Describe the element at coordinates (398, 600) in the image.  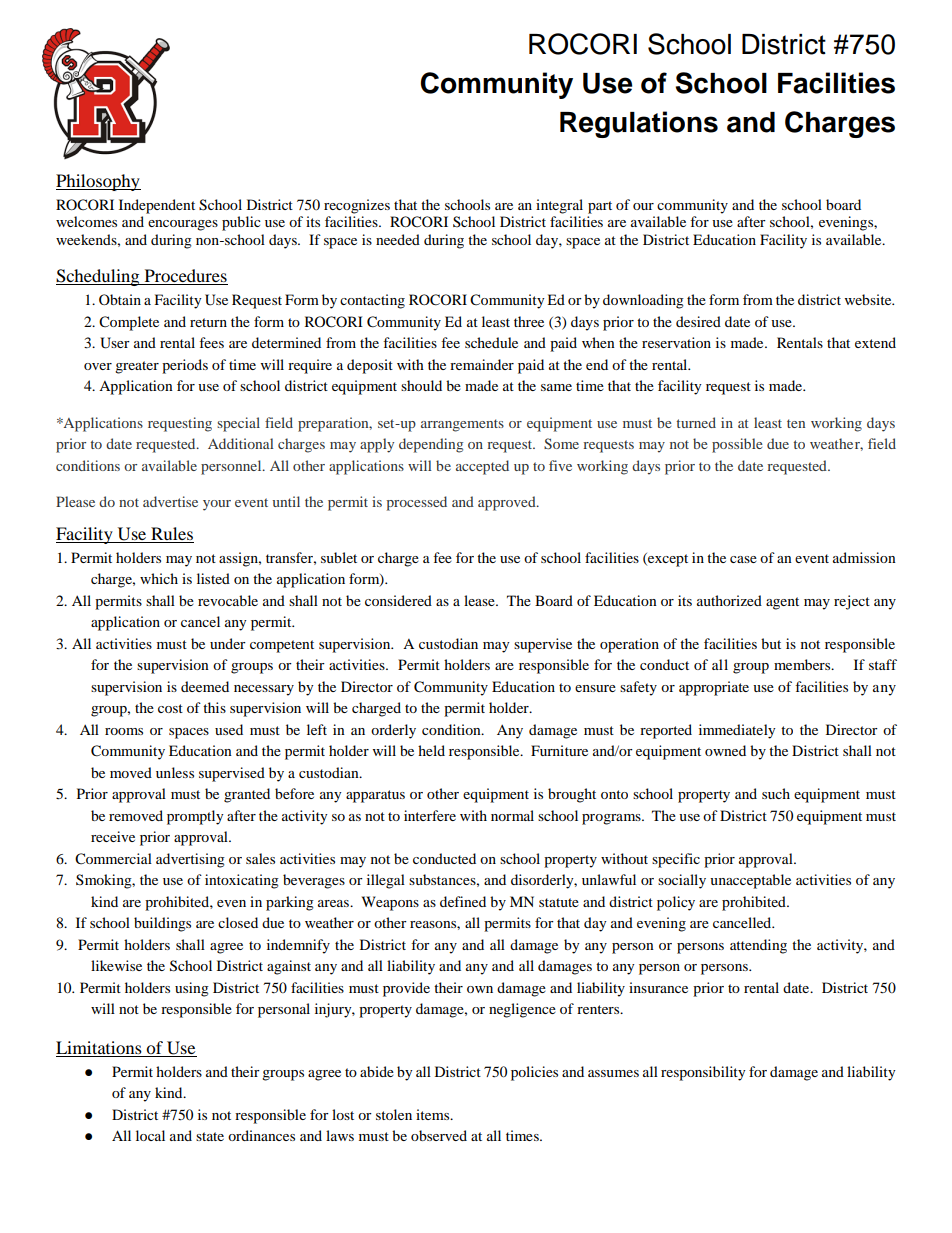
I see `considered` at that location.
